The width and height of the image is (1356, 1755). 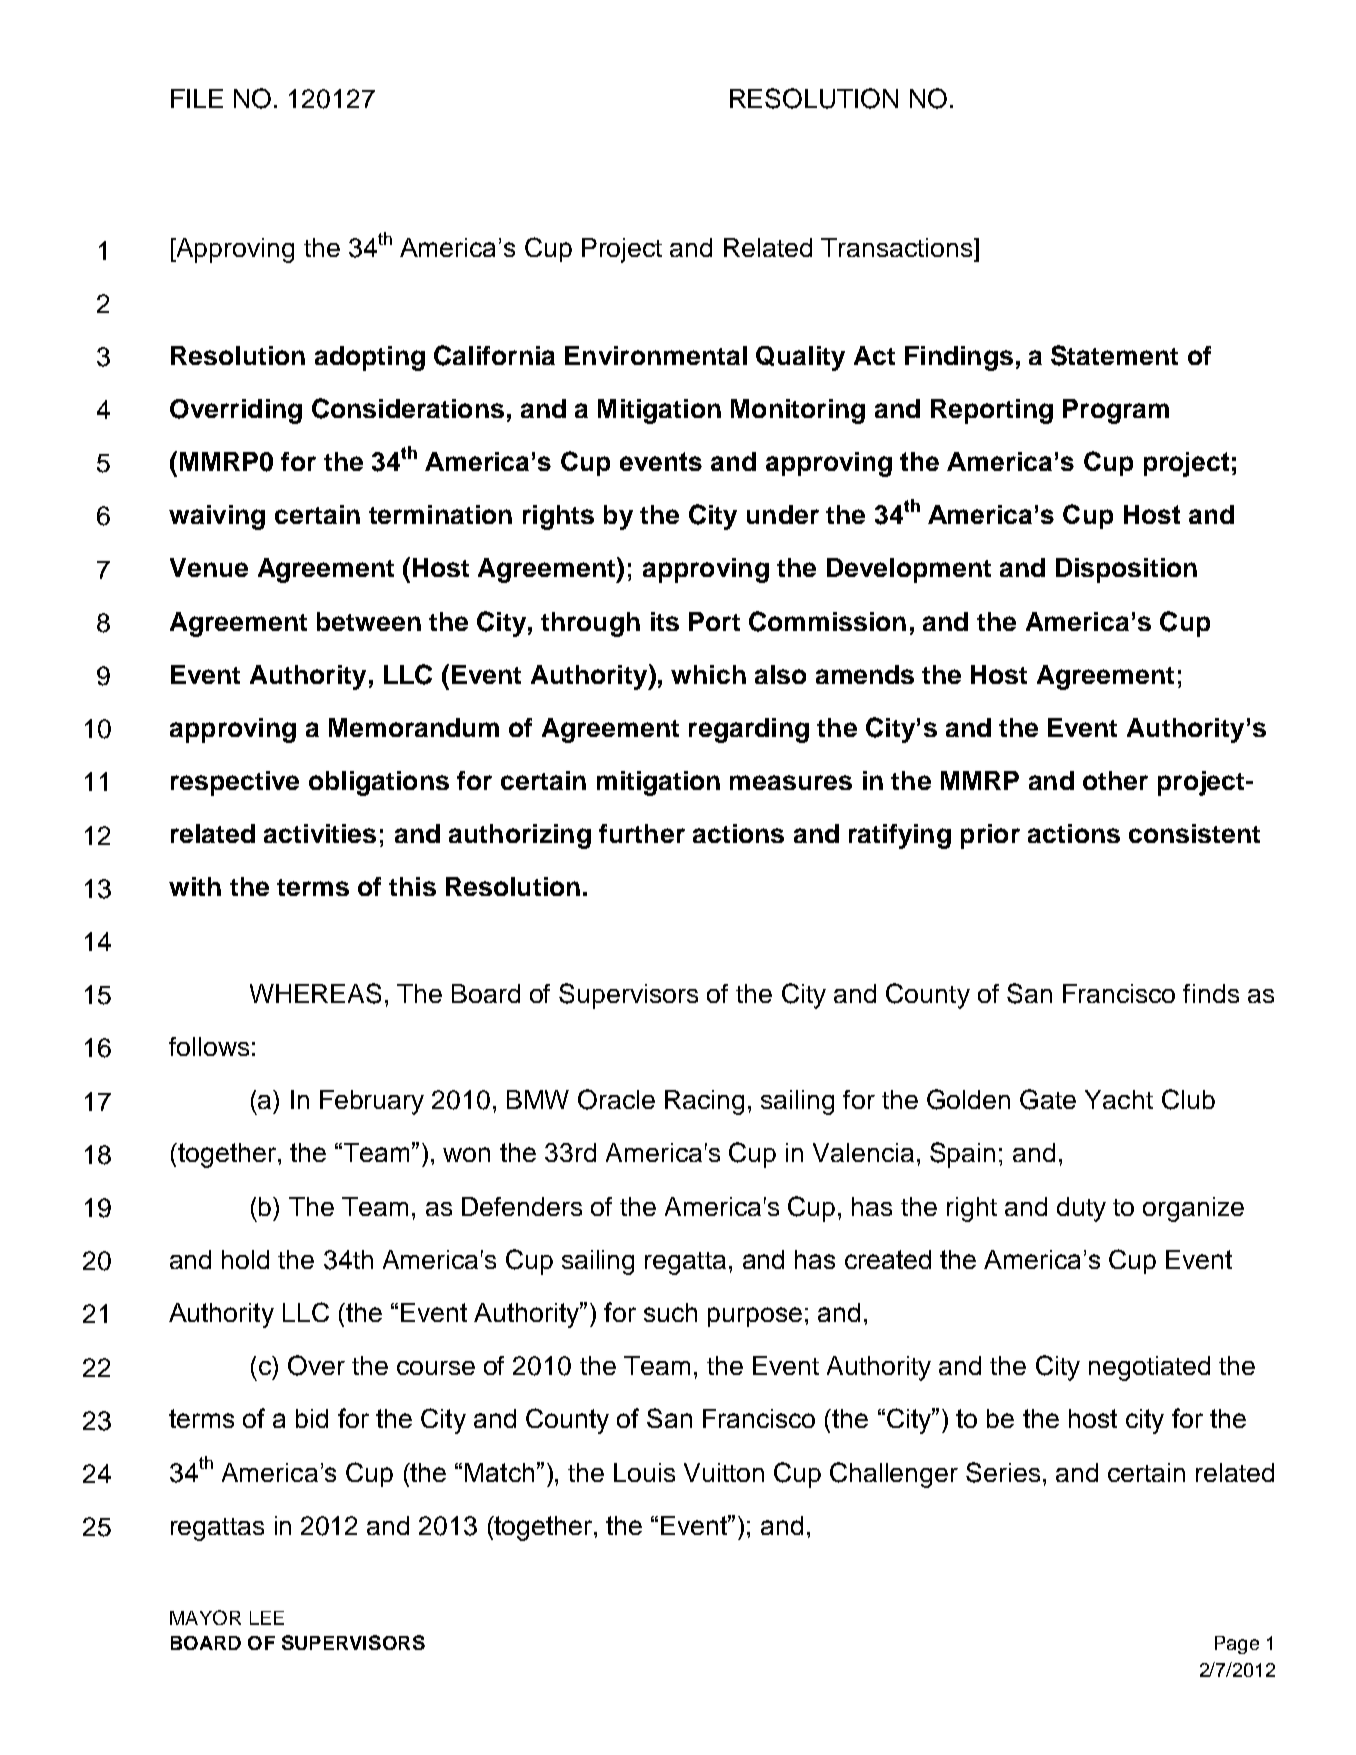 I want to click on Page, so click(x=1237, y=1645).
